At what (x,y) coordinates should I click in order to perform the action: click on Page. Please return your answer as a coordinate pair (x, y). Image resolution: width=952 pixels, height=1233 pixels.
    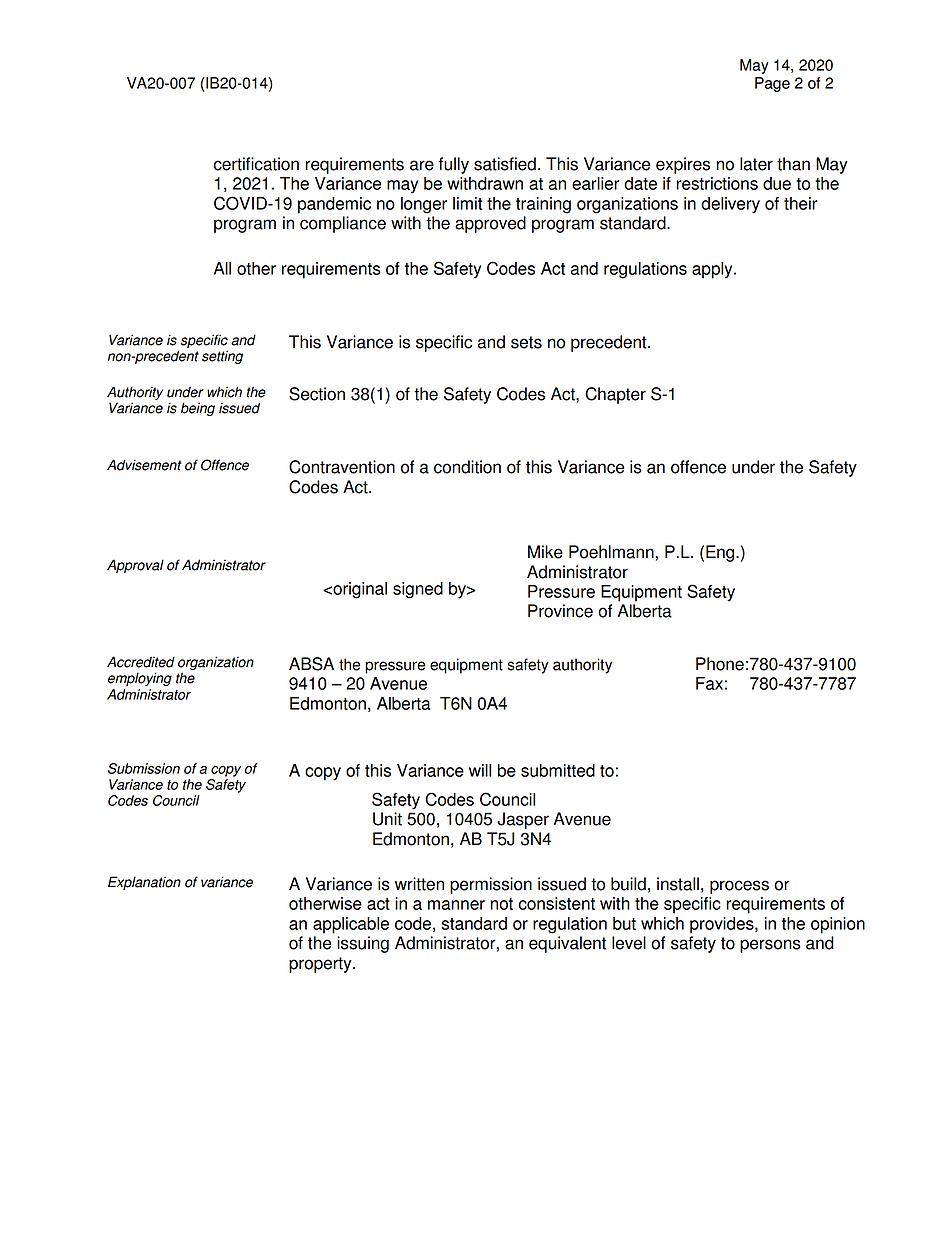
    Looking at the image, I should click on (772, 84).
